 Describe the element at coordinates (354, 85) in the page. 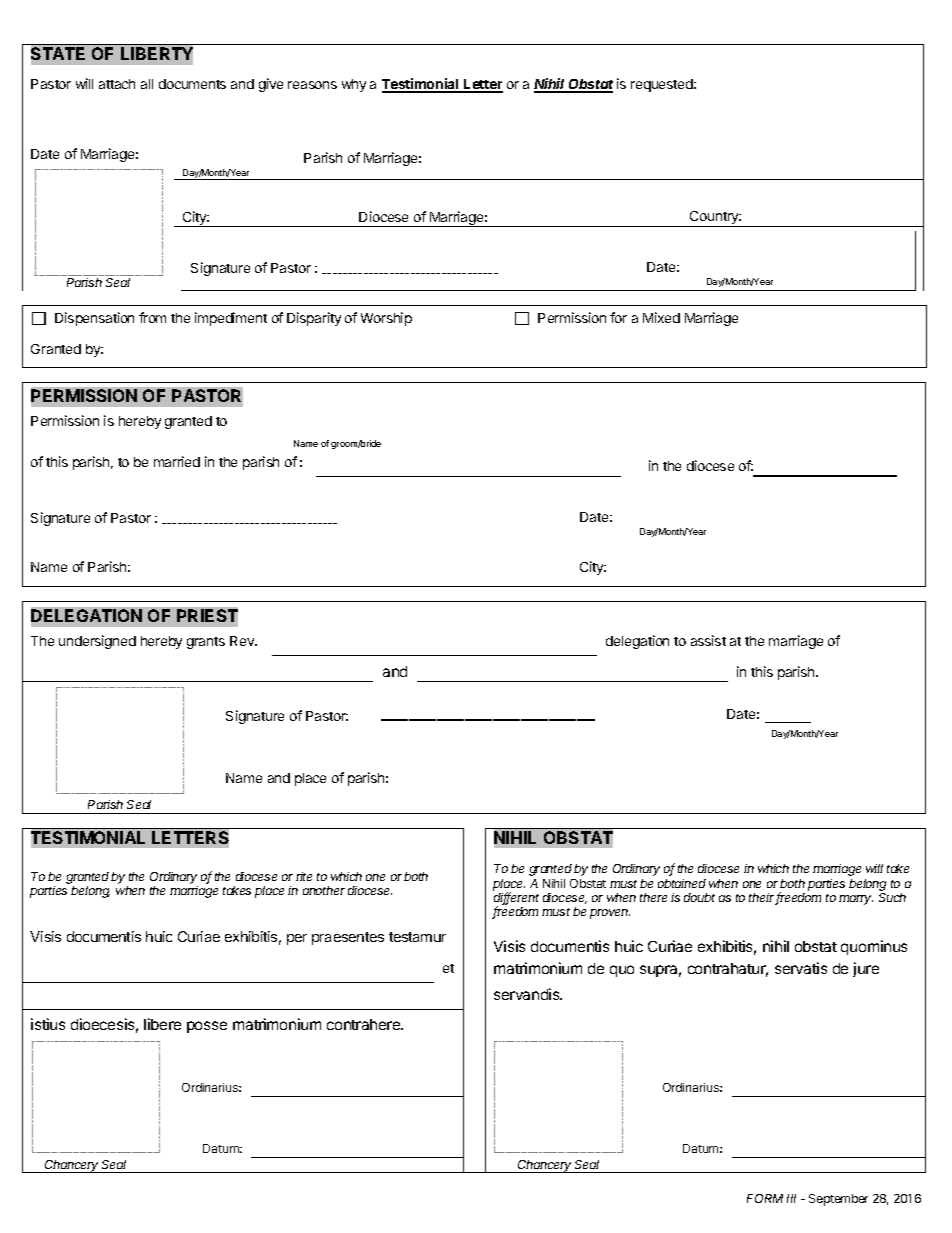

I see `why` at that location.
